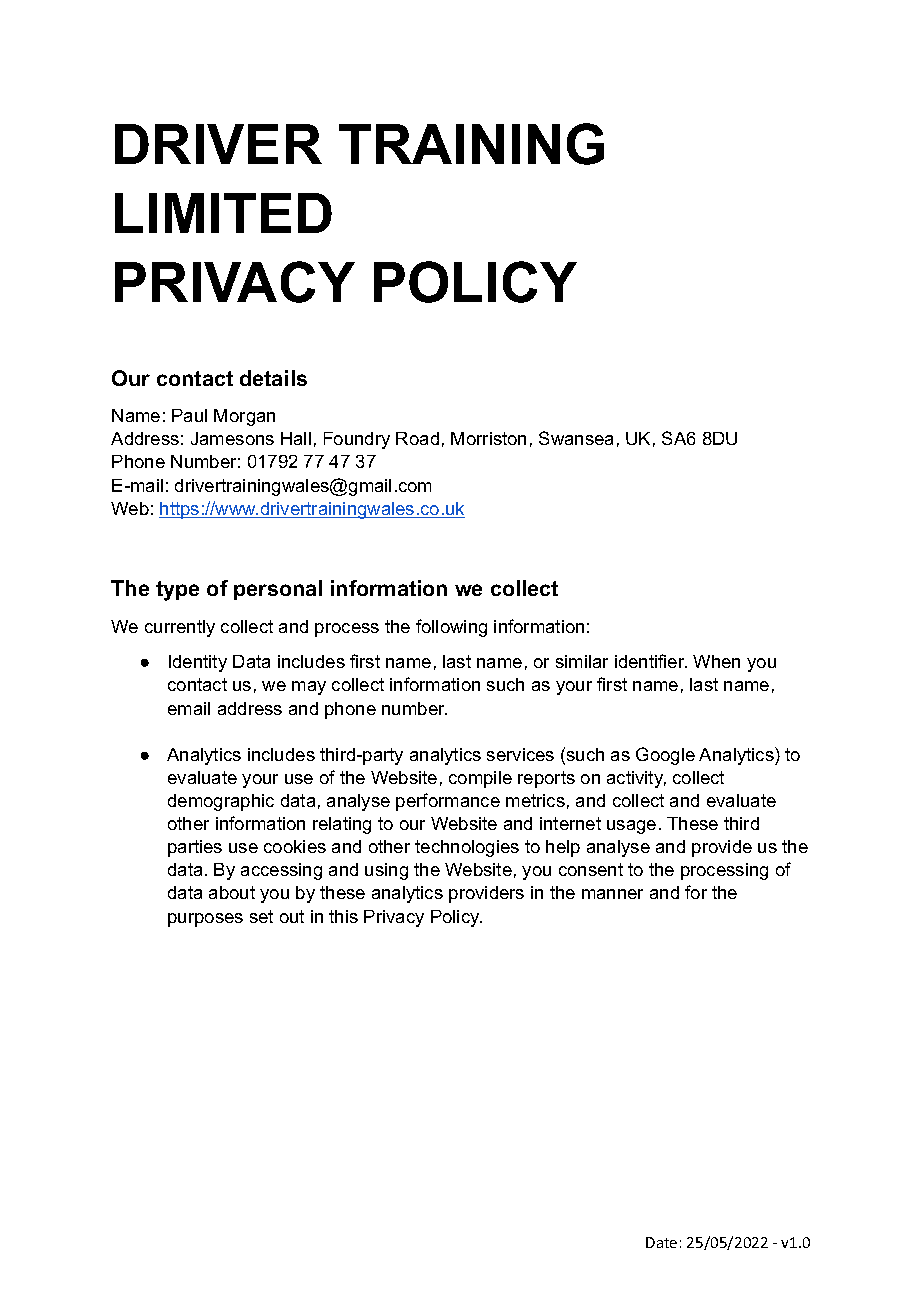 This image has width=924, height=1307. What do you see at coordinates (651, 661) in the image?
I see `identifier` at bounding box center [651, 661].
